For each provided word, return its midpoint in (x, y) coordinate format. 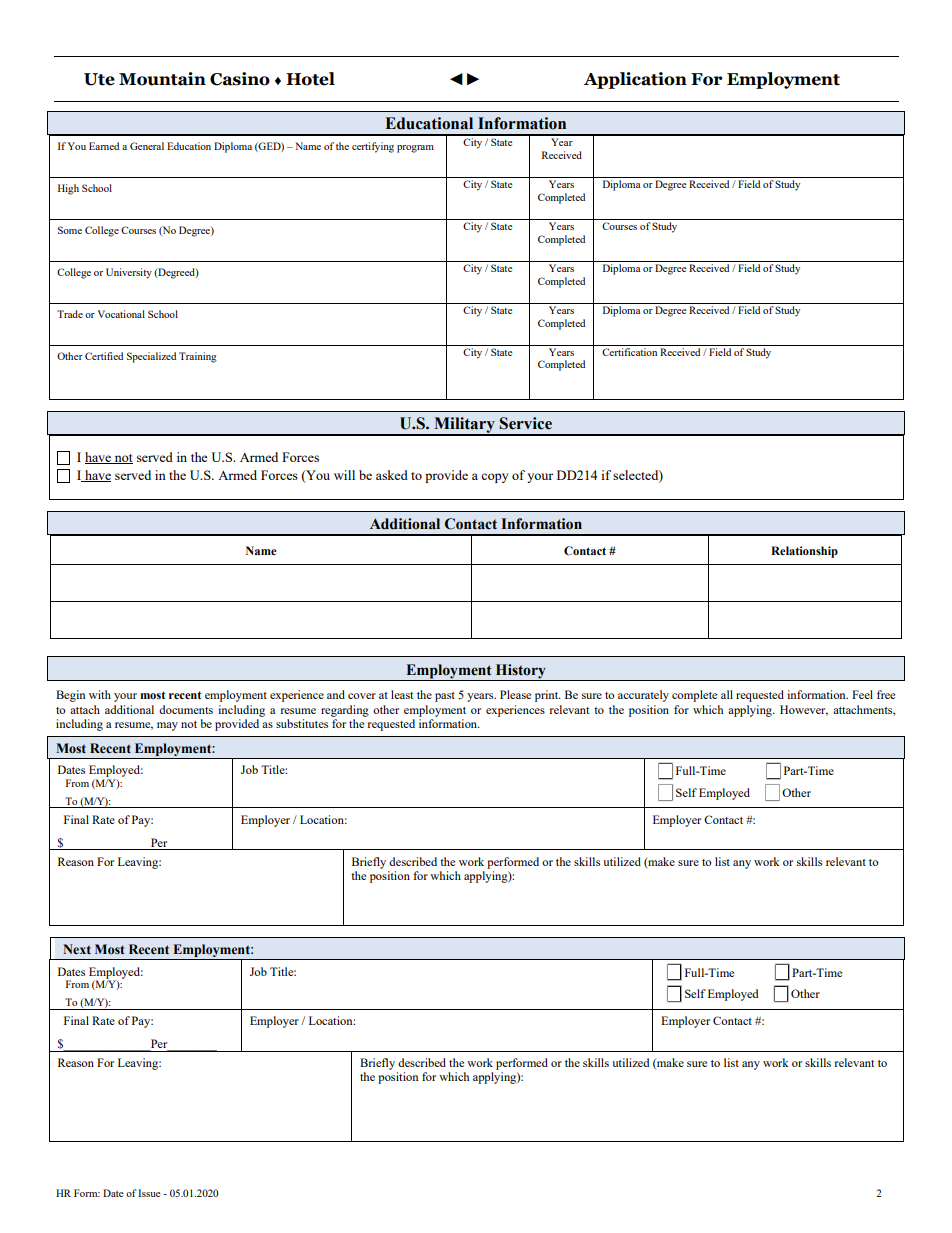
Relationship (804, 552)
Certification (629, 352)
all (727, 694)
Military (464, 426)
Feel (862, 694)
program (415, 149)
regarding (345, 711)
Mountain (162, 79)
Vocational (121, 314)
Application (635, 80)
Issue (149, 1193)
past (445, 697)
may (167, 726)
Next (77, 949)
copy (495, 478)
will (344, 475)
